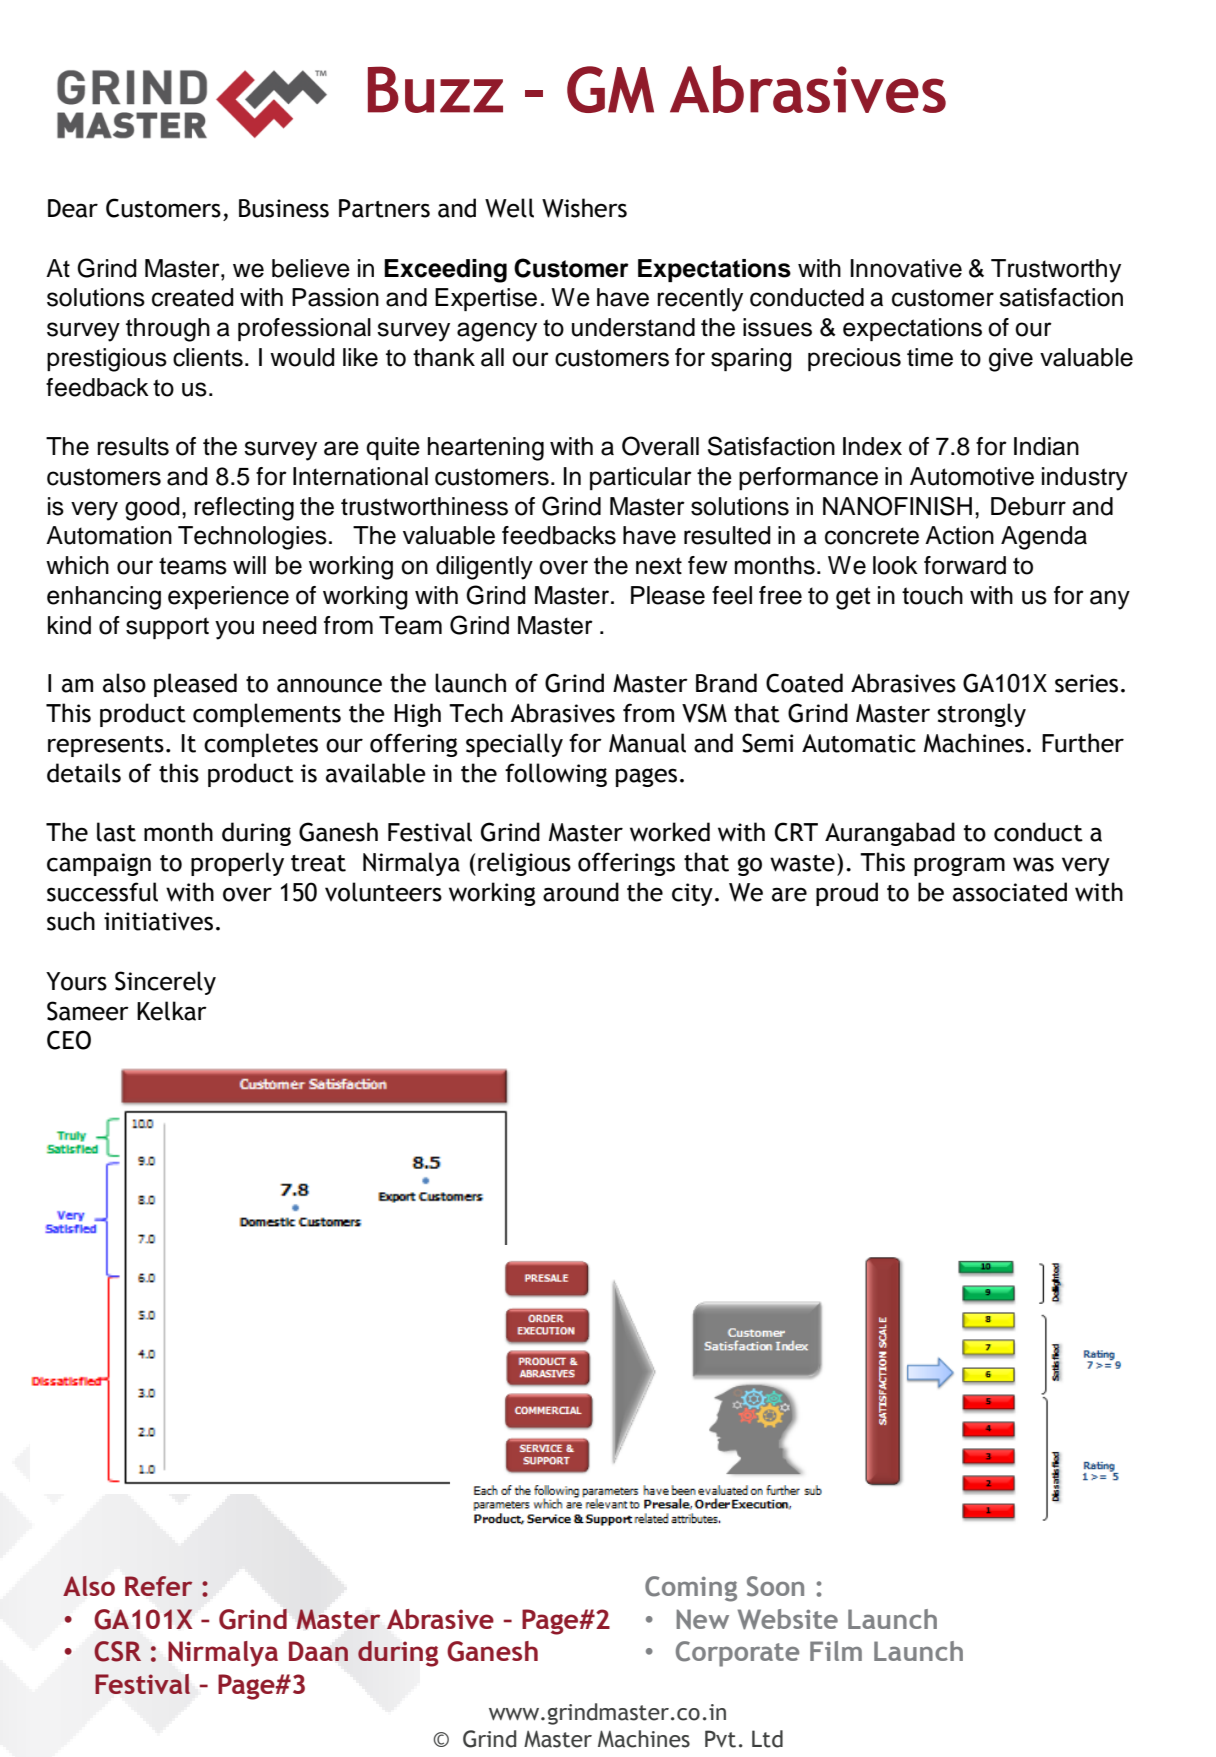  I want to click on Wishers, so click(584, 208).
